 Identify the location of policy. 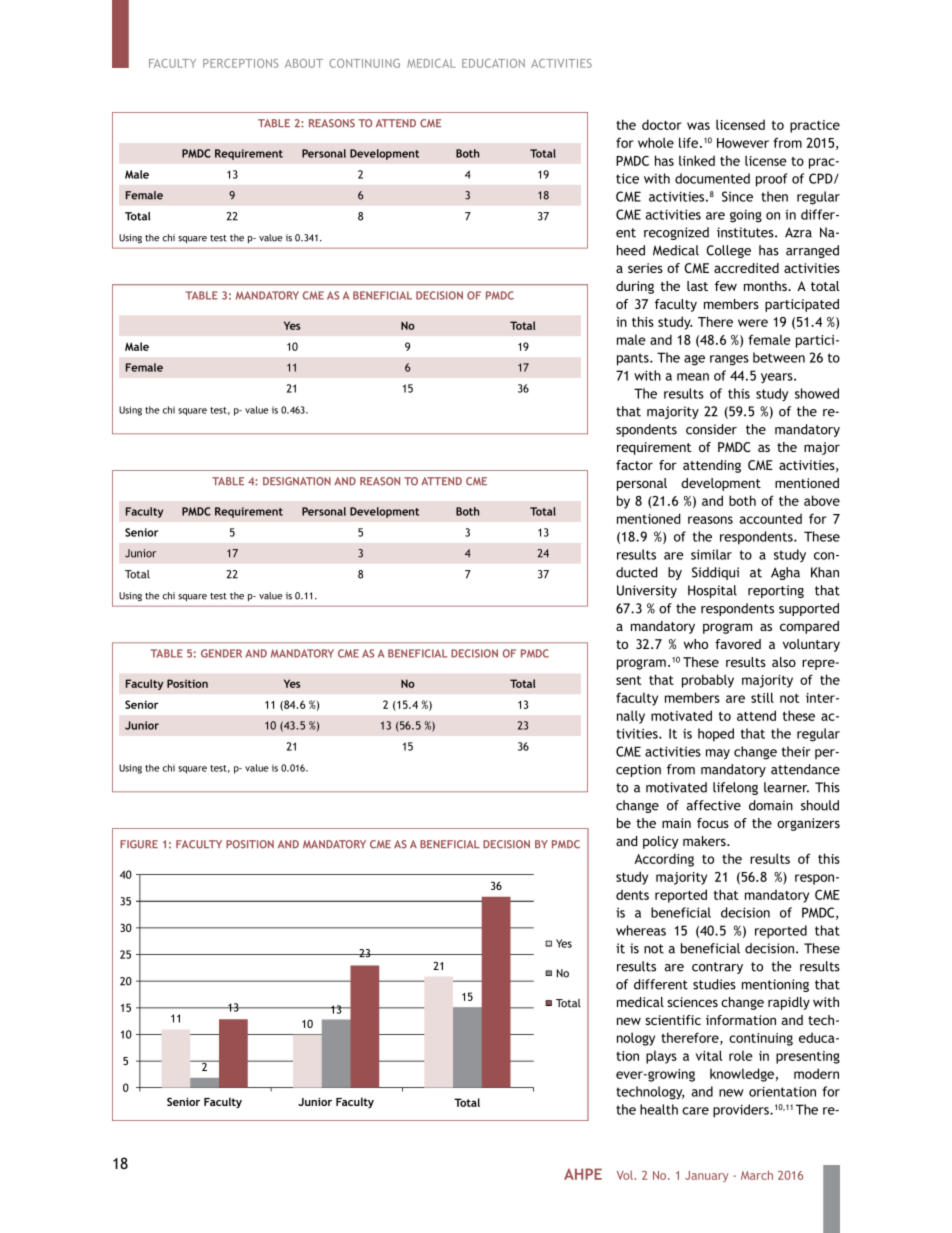
(660, 842).
